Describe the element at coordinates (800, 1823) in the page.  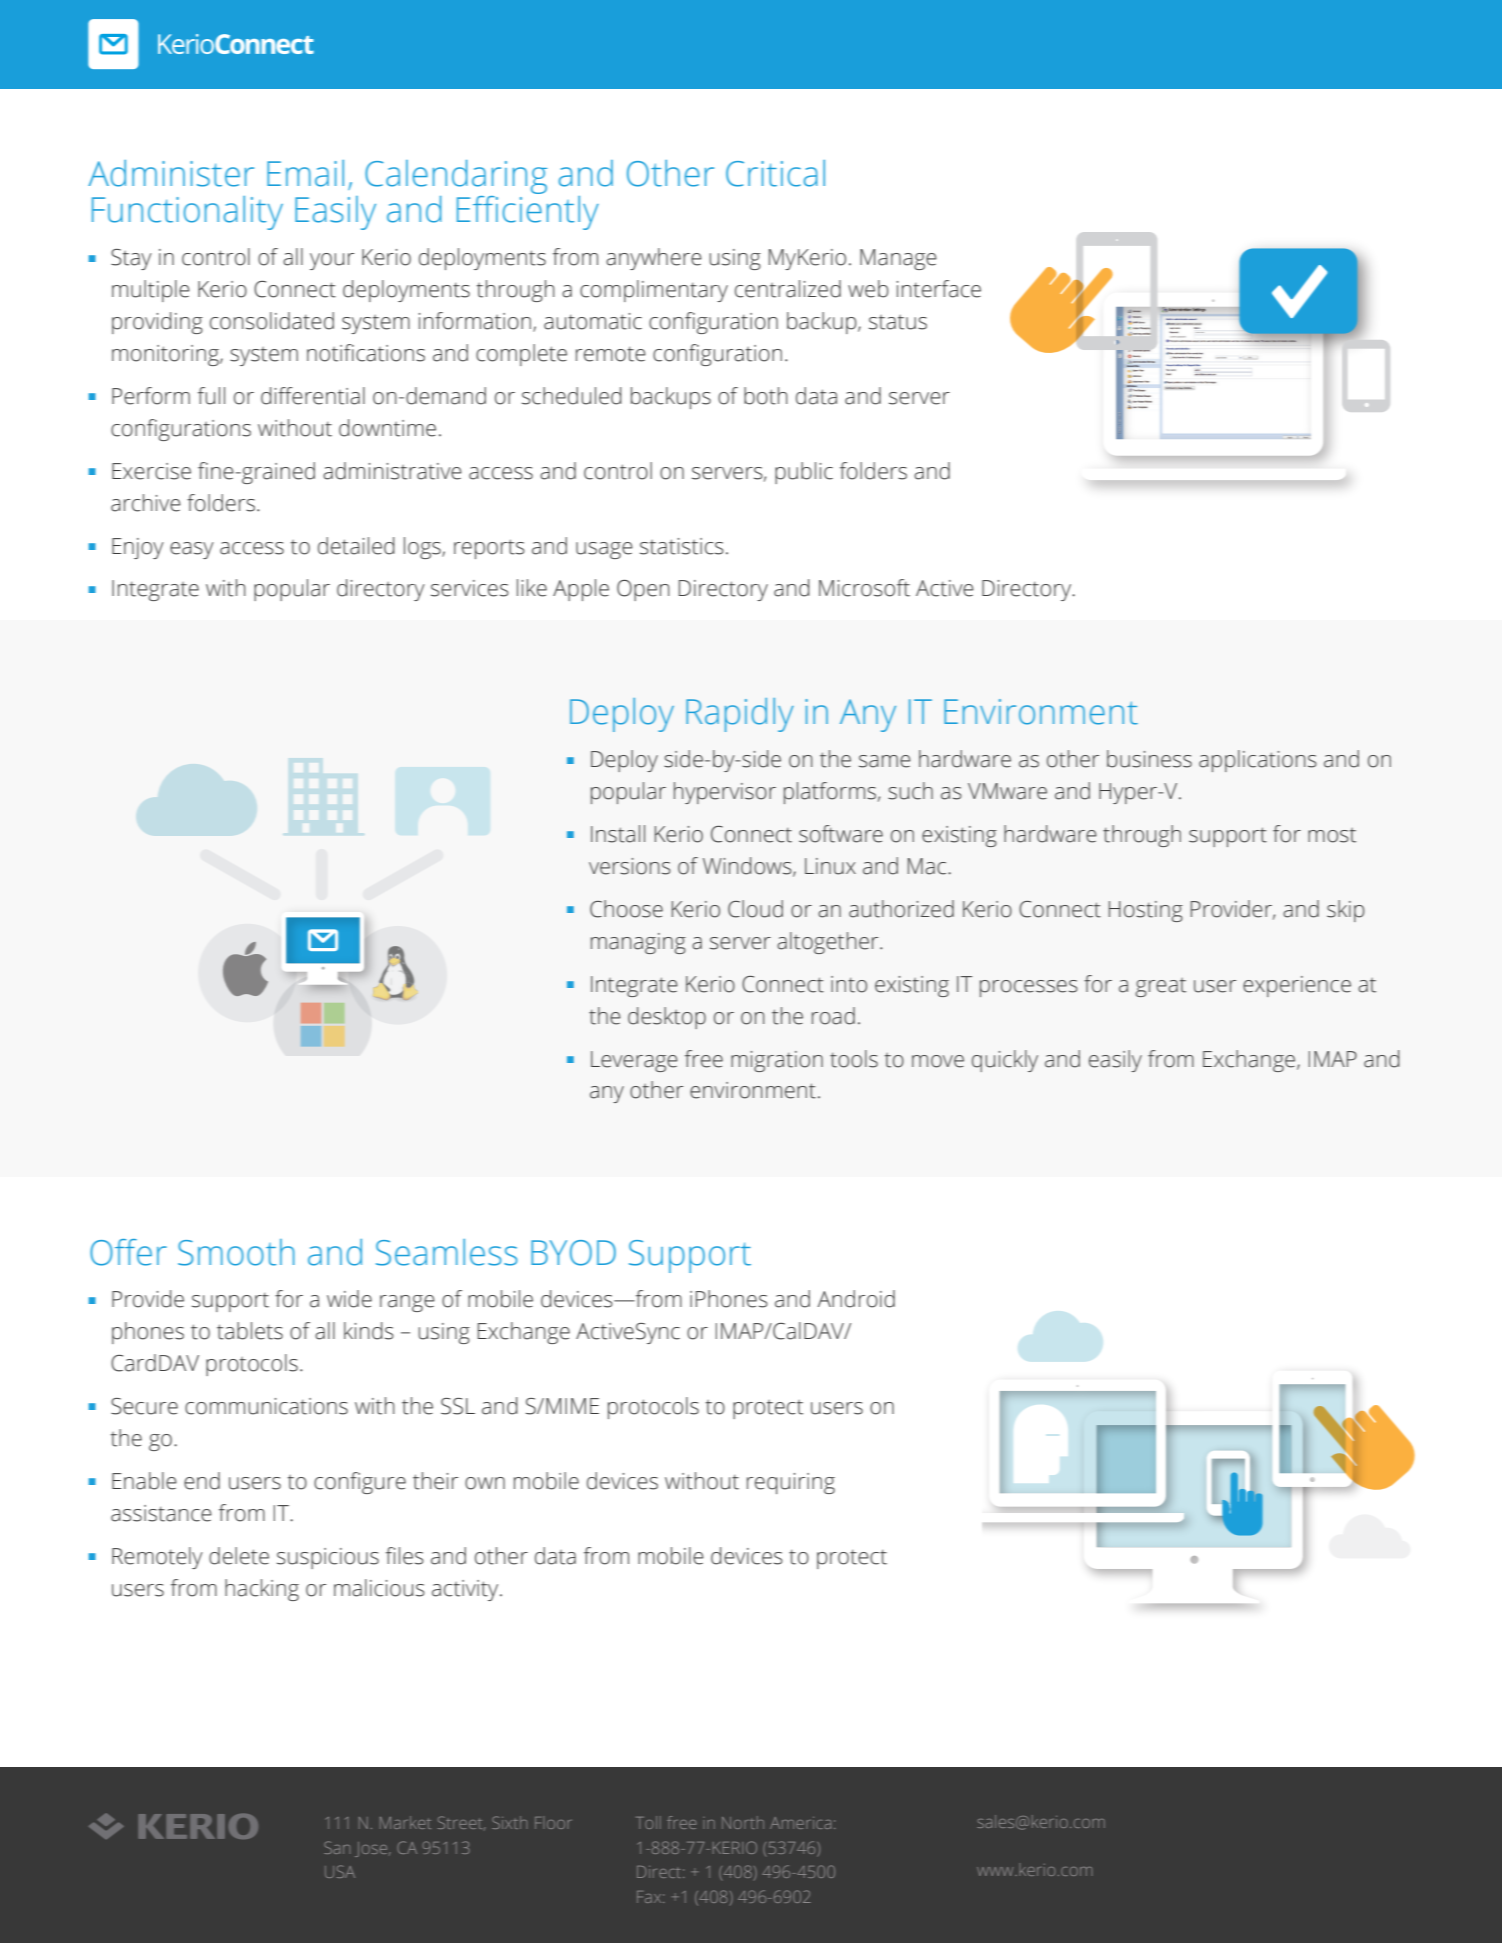
I see `America` at that location.
